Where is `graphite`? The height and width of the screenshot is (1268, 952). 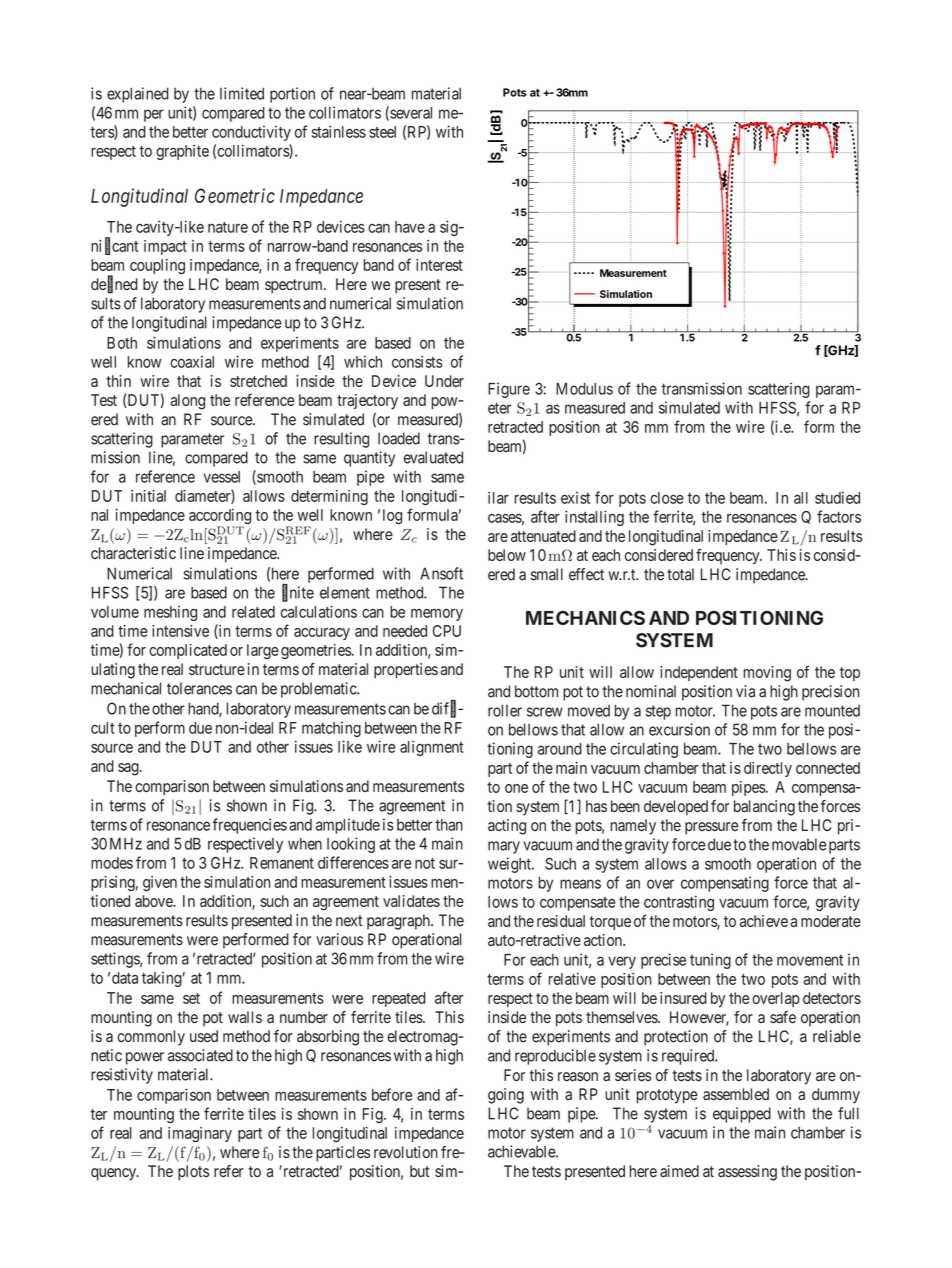
graphite is located at coordinates (182, 152).
